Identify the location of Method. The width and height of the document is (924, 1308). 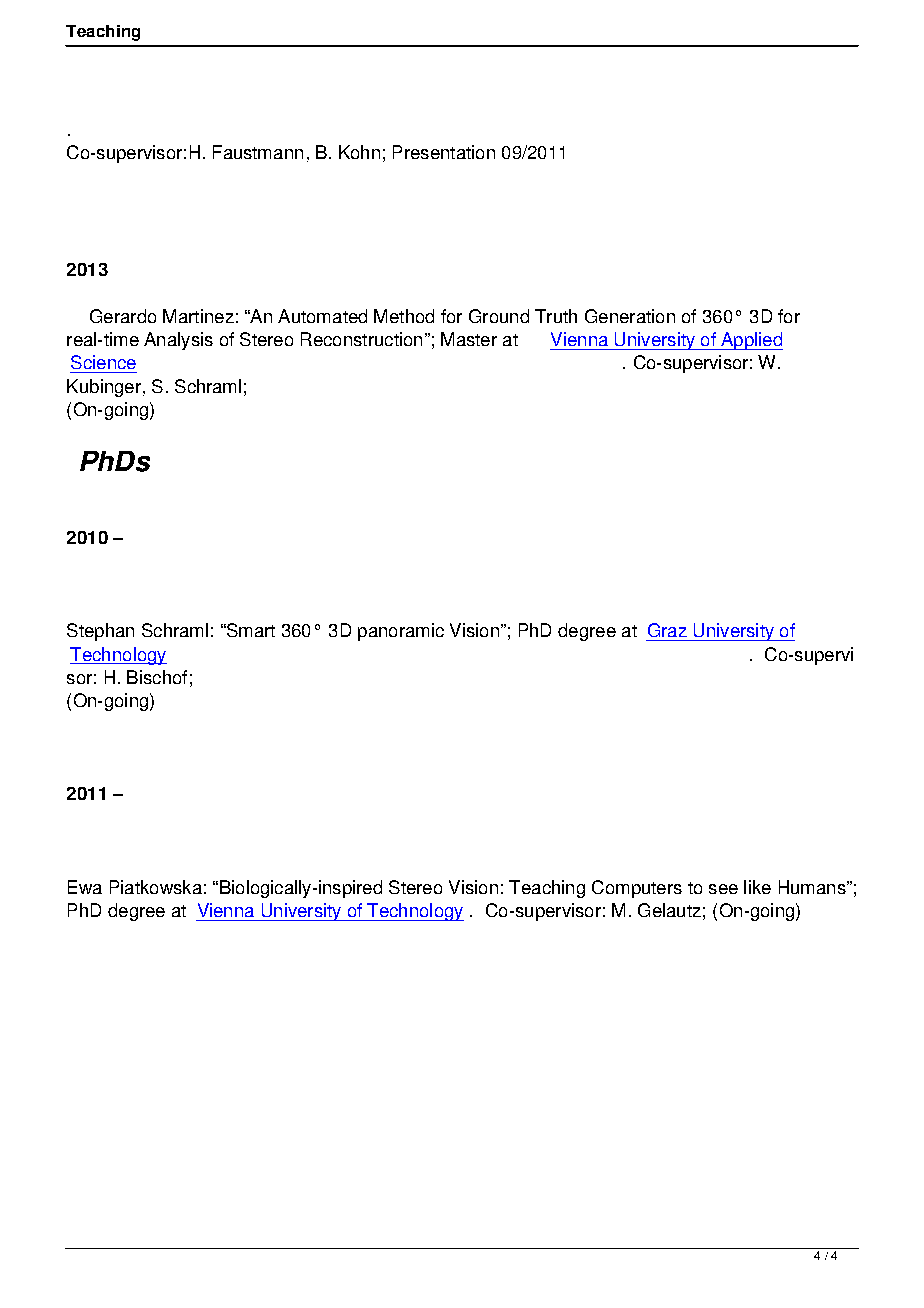
(404, 316).
